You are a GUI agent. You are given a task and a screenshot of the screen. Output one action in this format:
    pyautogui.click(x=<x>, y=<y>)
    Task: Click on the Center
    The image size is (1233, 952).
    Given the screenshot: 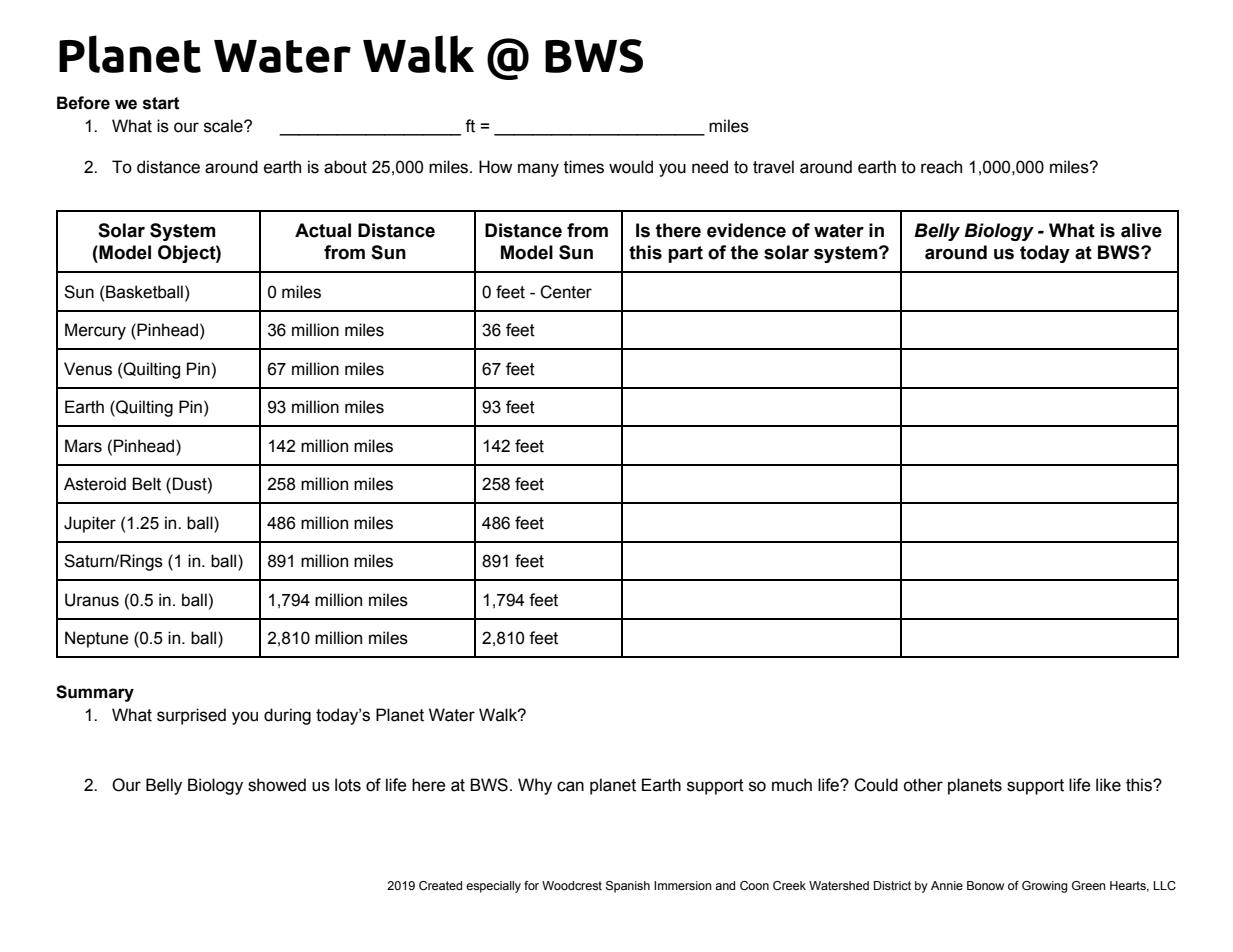 What is the action you would take?
    pyautogui.click(x=566, y=292)
